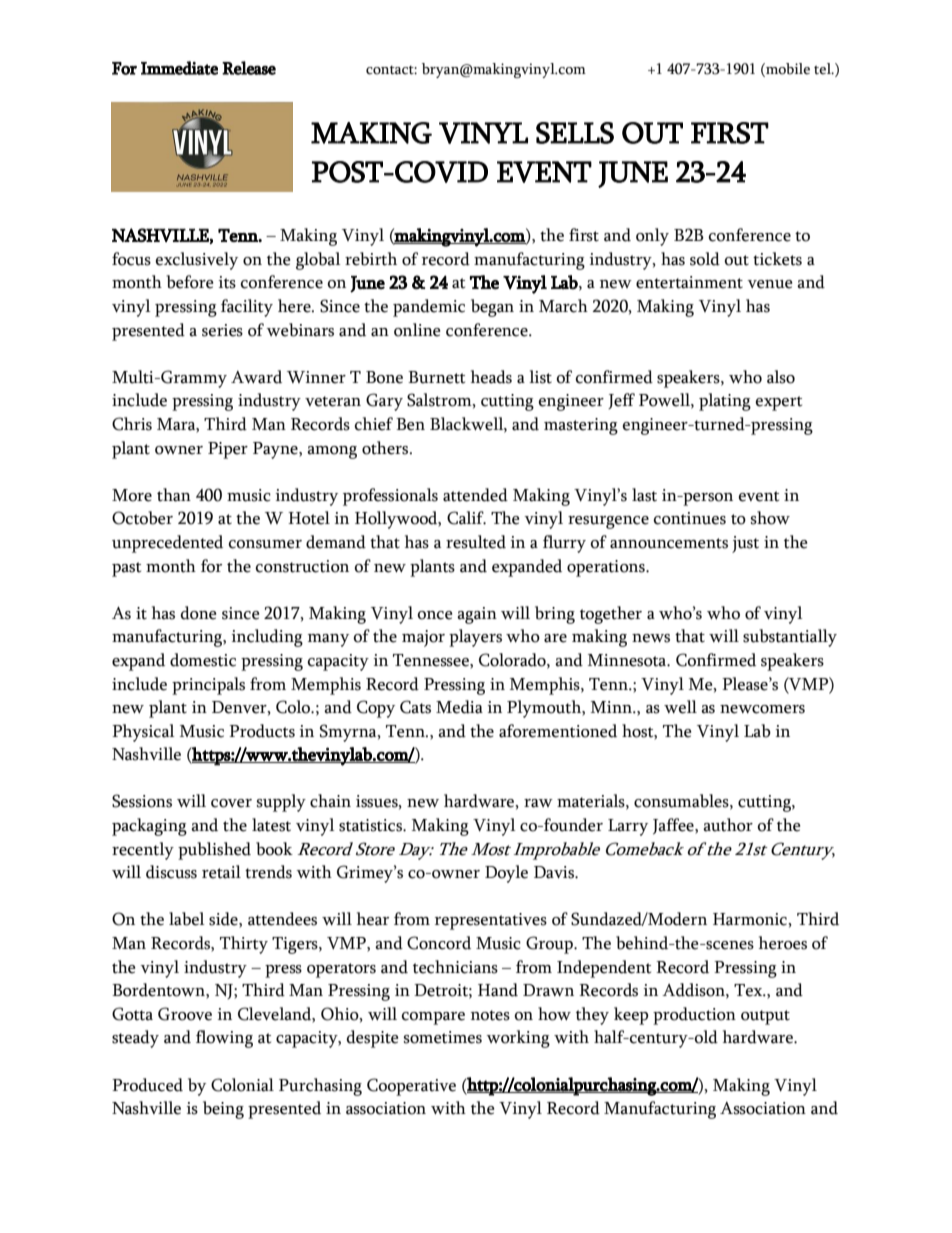 Image resolution: width=952 pixels, height=1233 pixels. I want to click on only, so click(652, 237).
